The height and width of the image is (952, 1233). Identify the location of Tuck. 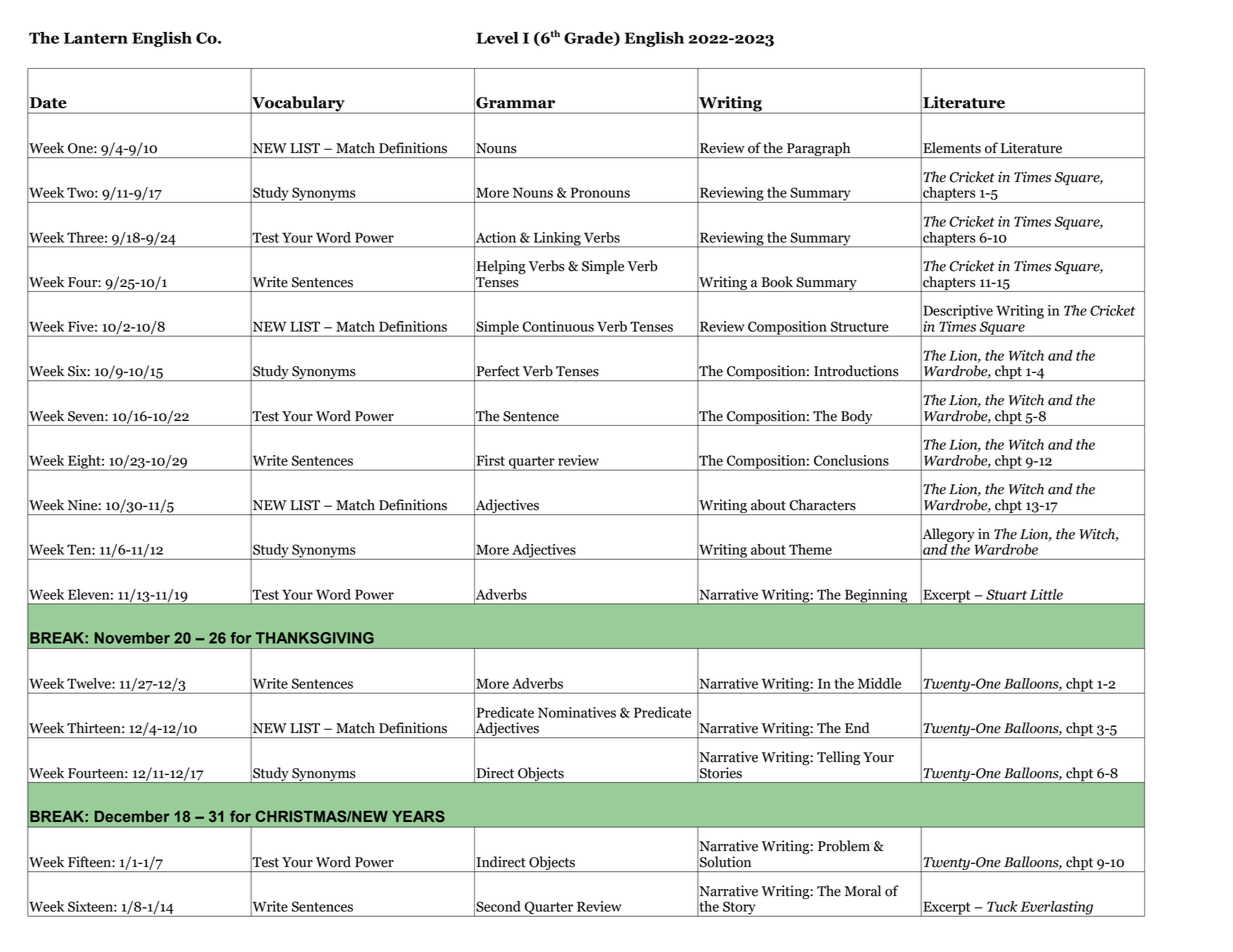
(1002, 906).
